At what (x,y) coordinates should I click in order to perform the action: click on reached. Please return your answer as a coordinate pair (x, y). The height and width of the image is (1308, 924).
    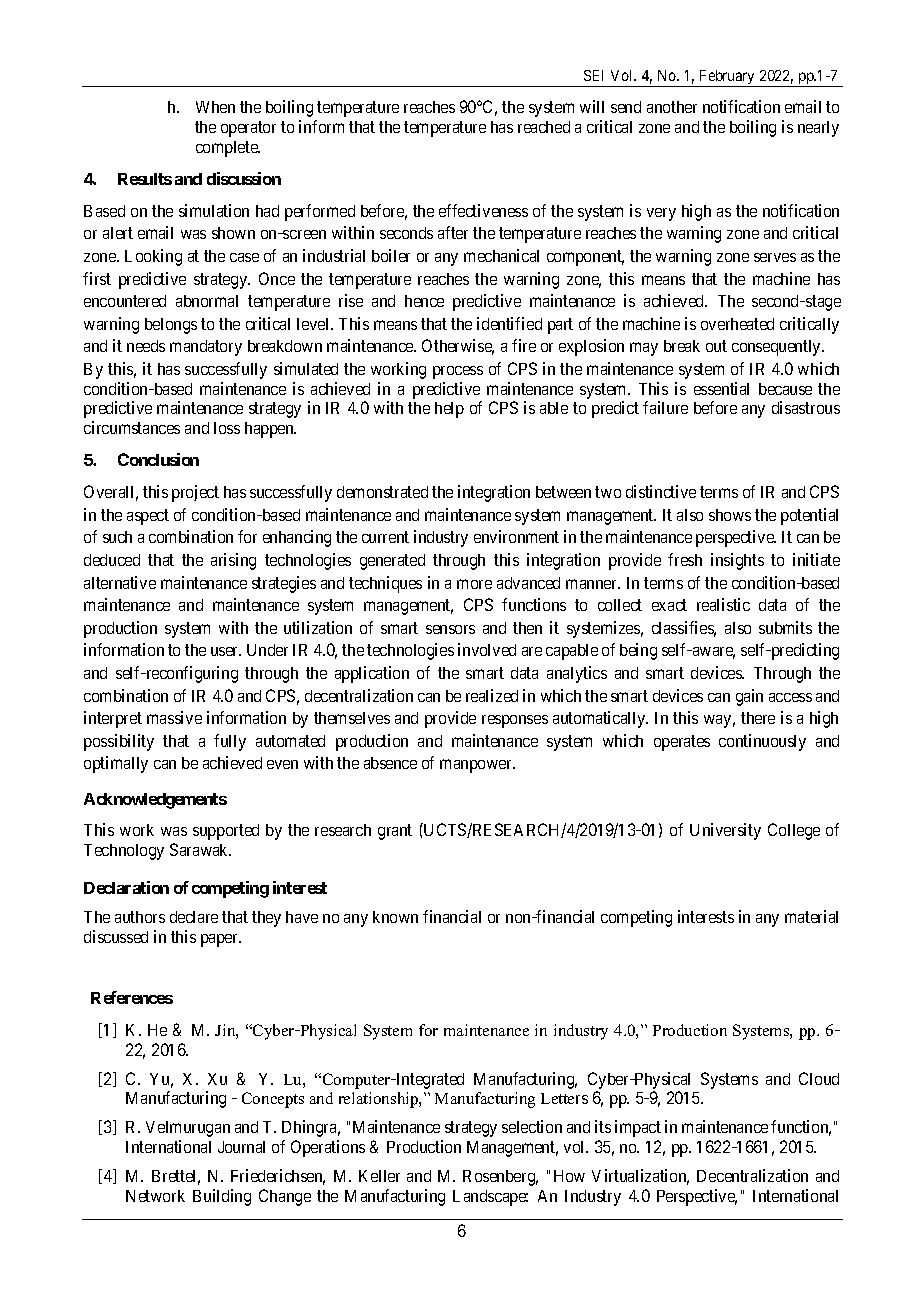
    Looking at the image, I should click on (544, 127).
